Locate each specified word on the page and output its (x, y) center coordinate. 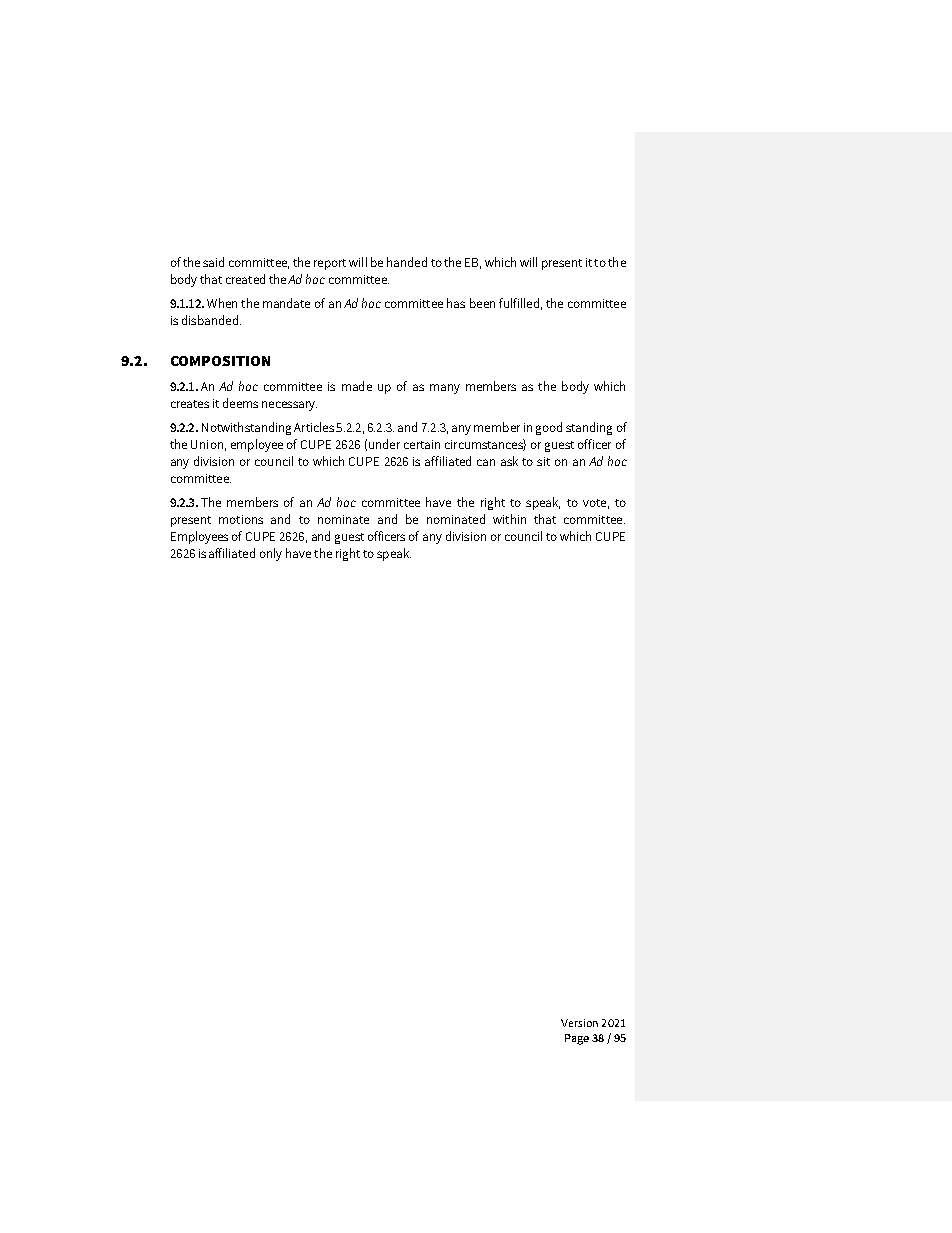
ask (509, 461)
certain (422, 444)
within (509, 519)
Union (207, 444)
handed (407, 262)
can (486, 462)
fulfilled (519, 303)
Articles (314, 427)
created (245, 279)
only (271, 554)
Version (579, 1023)
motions (241, 519)
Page (577, 1039)
